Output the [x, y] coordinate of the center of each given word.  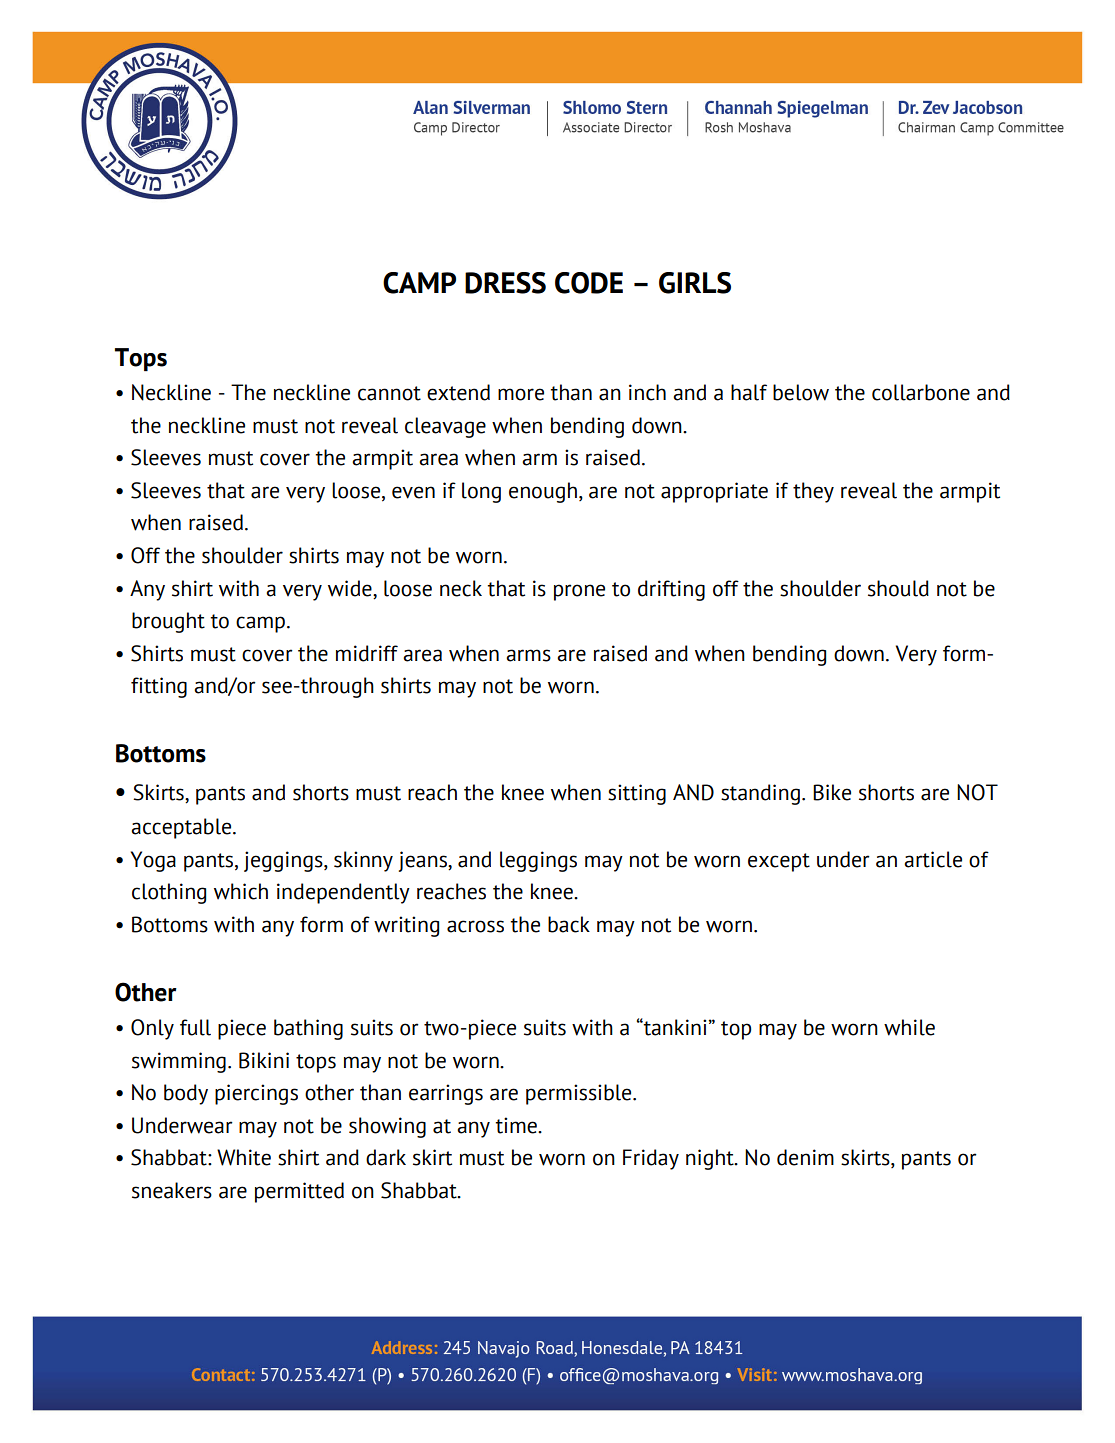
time [517, 1125]
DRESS [505, 283]
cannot [389, 393]
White [244, 1157]
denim [805, 1157]
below [801, 392]
